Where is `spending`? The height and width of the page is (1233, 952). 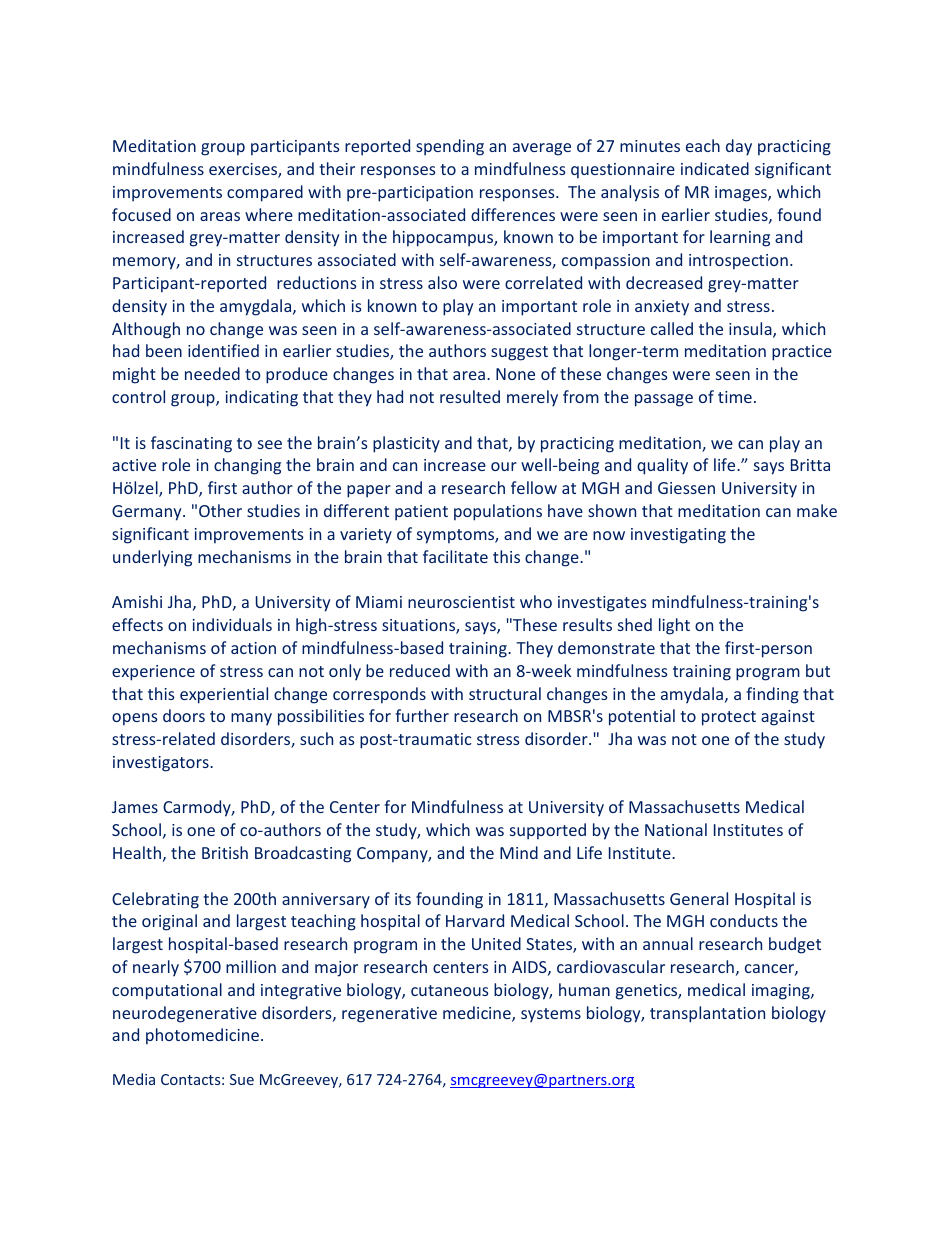 spending is located at coordinates (450, 147).
